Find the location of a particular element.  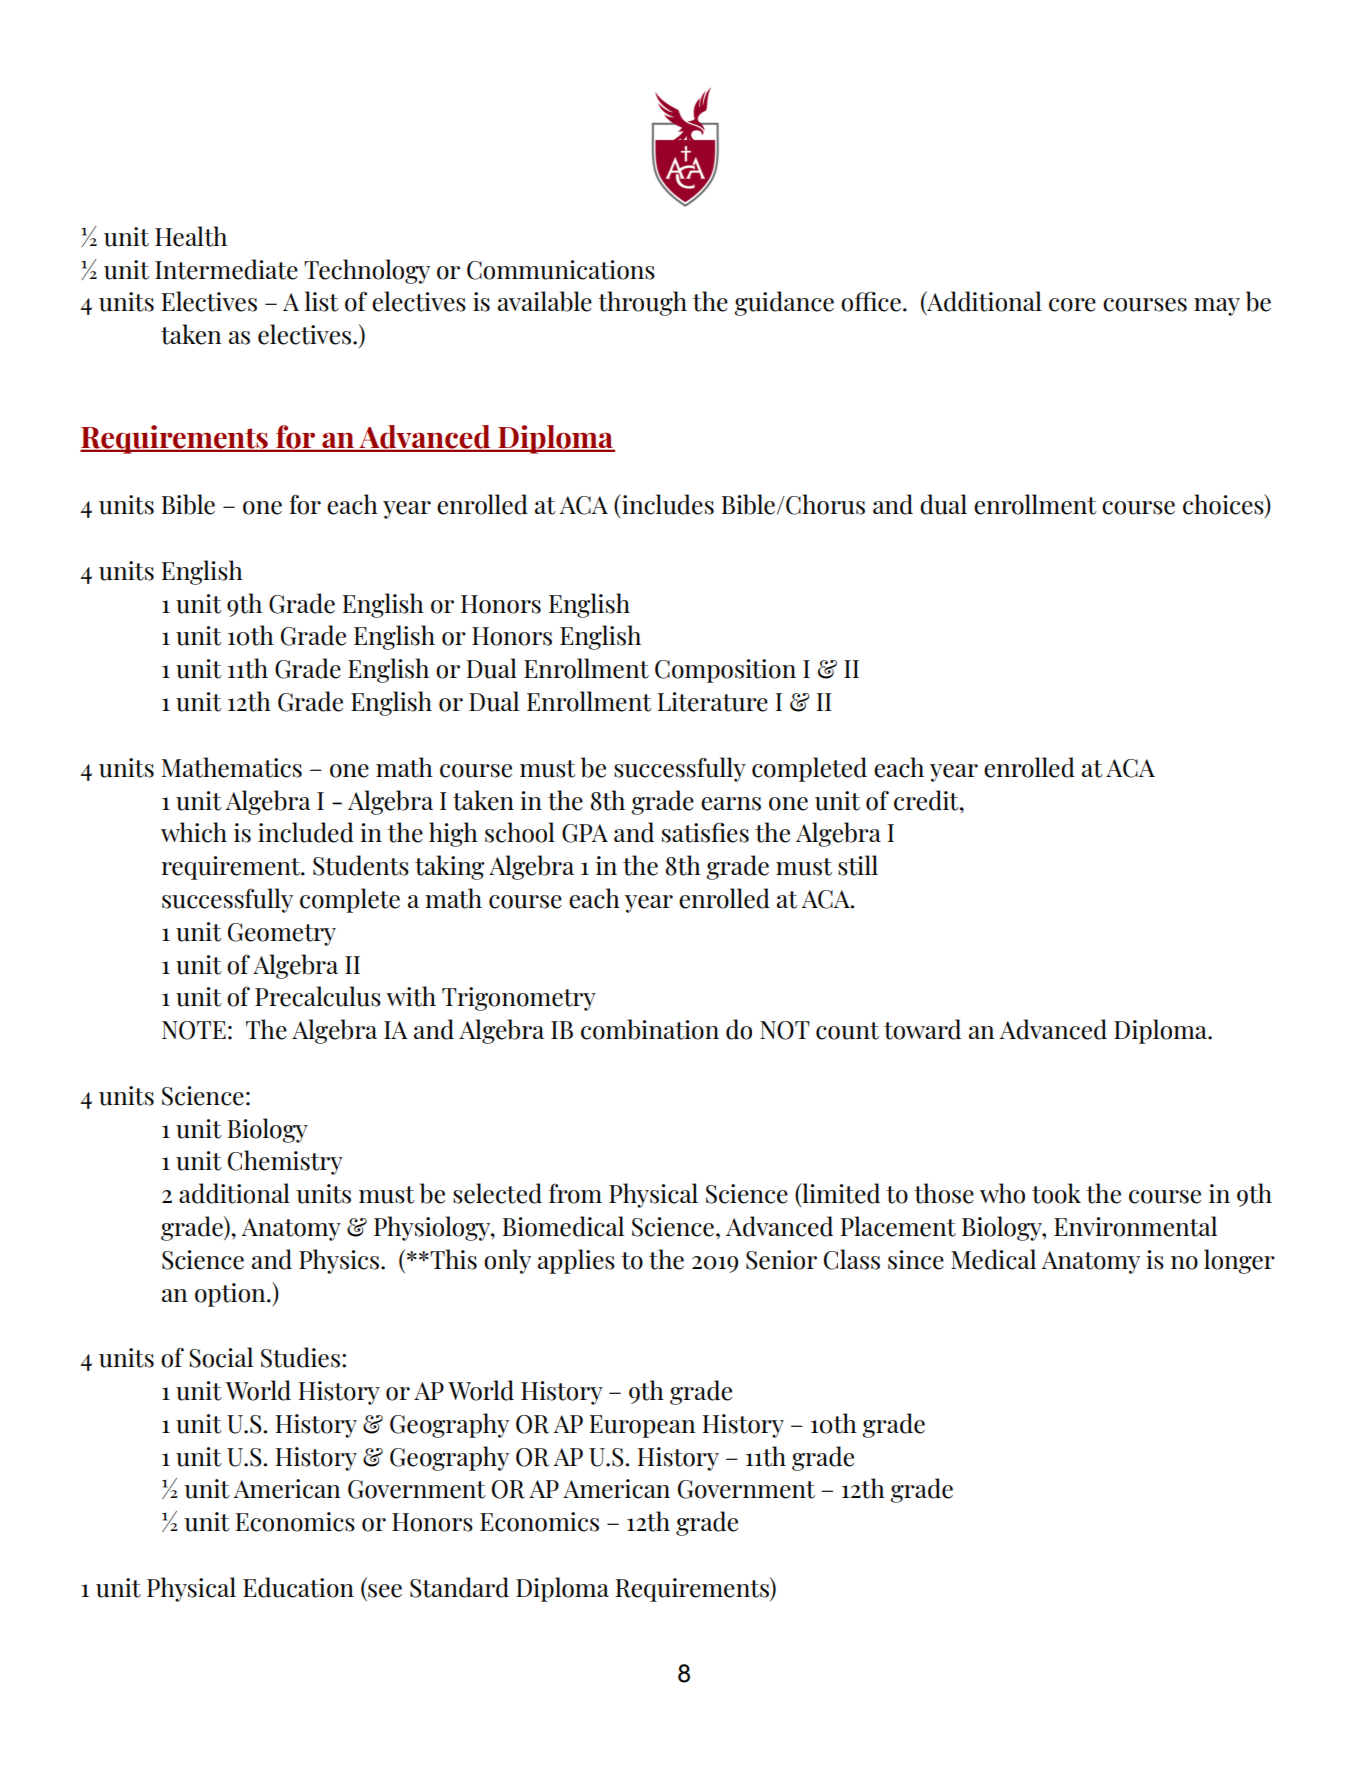

guidance is located at coordinates (784, 303).
